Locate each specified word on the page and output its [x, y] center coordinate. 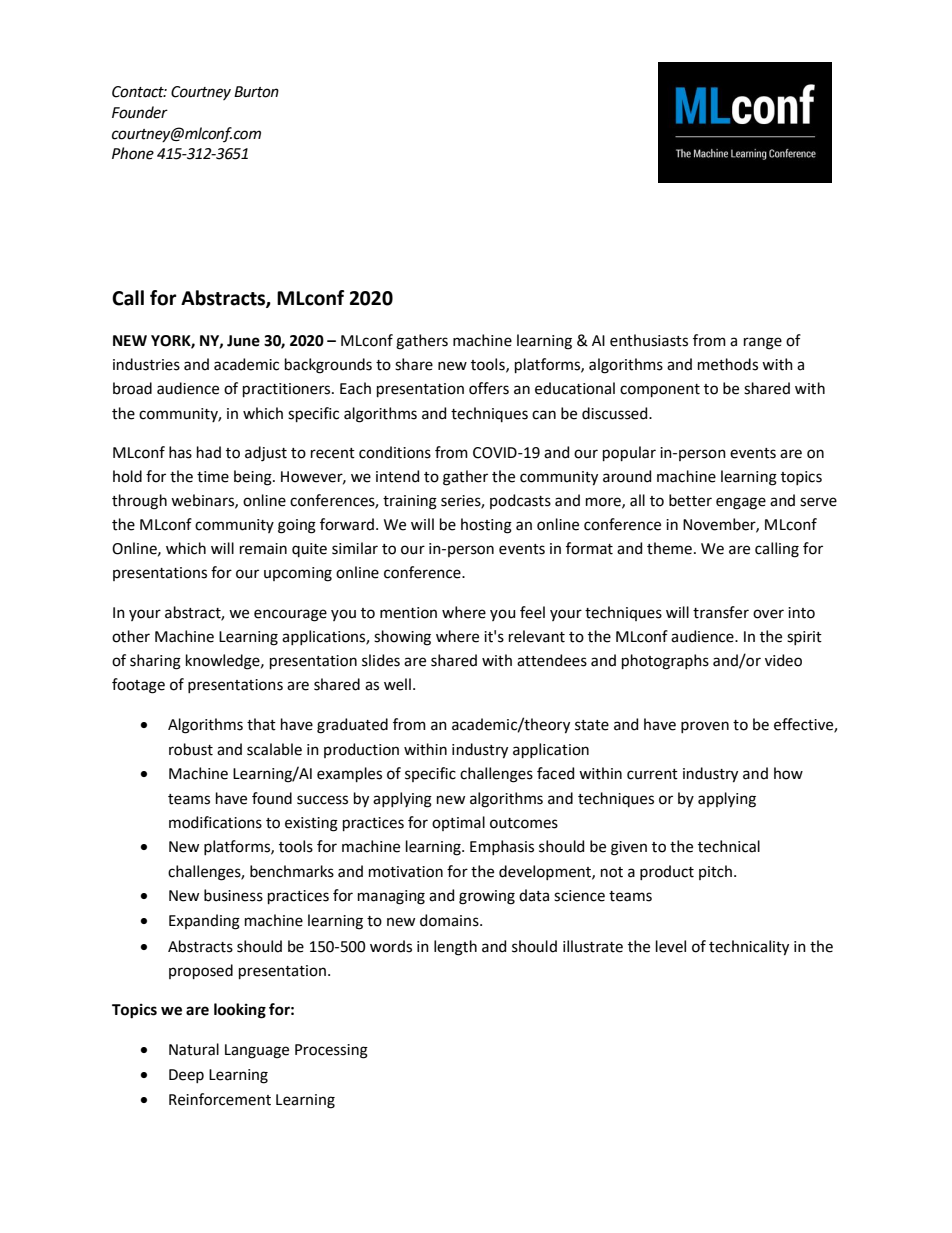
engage [741, 503]
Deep [186, 1076]
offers [489, 388]
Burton [256, 92]
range [763, 343]
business [233, 895]
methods [728, 364]
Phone [133, 153]
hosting [486, 526]
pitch [717, 872]
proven [705, 727]
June [243, 341]
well [397, 684]
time [213, 477]
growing [487, 897]
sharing [155, 662]
